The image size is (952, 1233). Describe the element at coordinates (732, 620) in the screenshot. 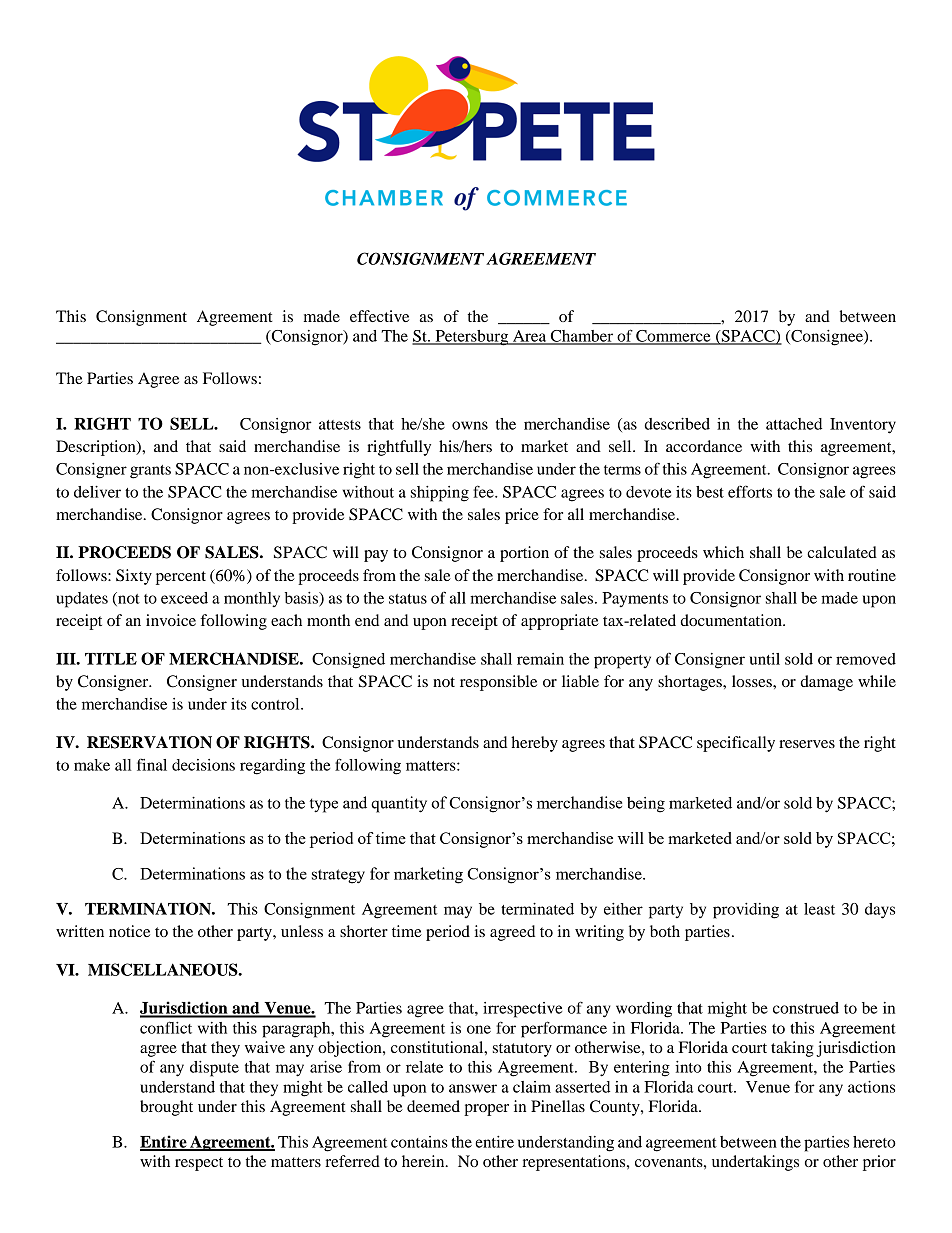

I see `documentation` at that location.
